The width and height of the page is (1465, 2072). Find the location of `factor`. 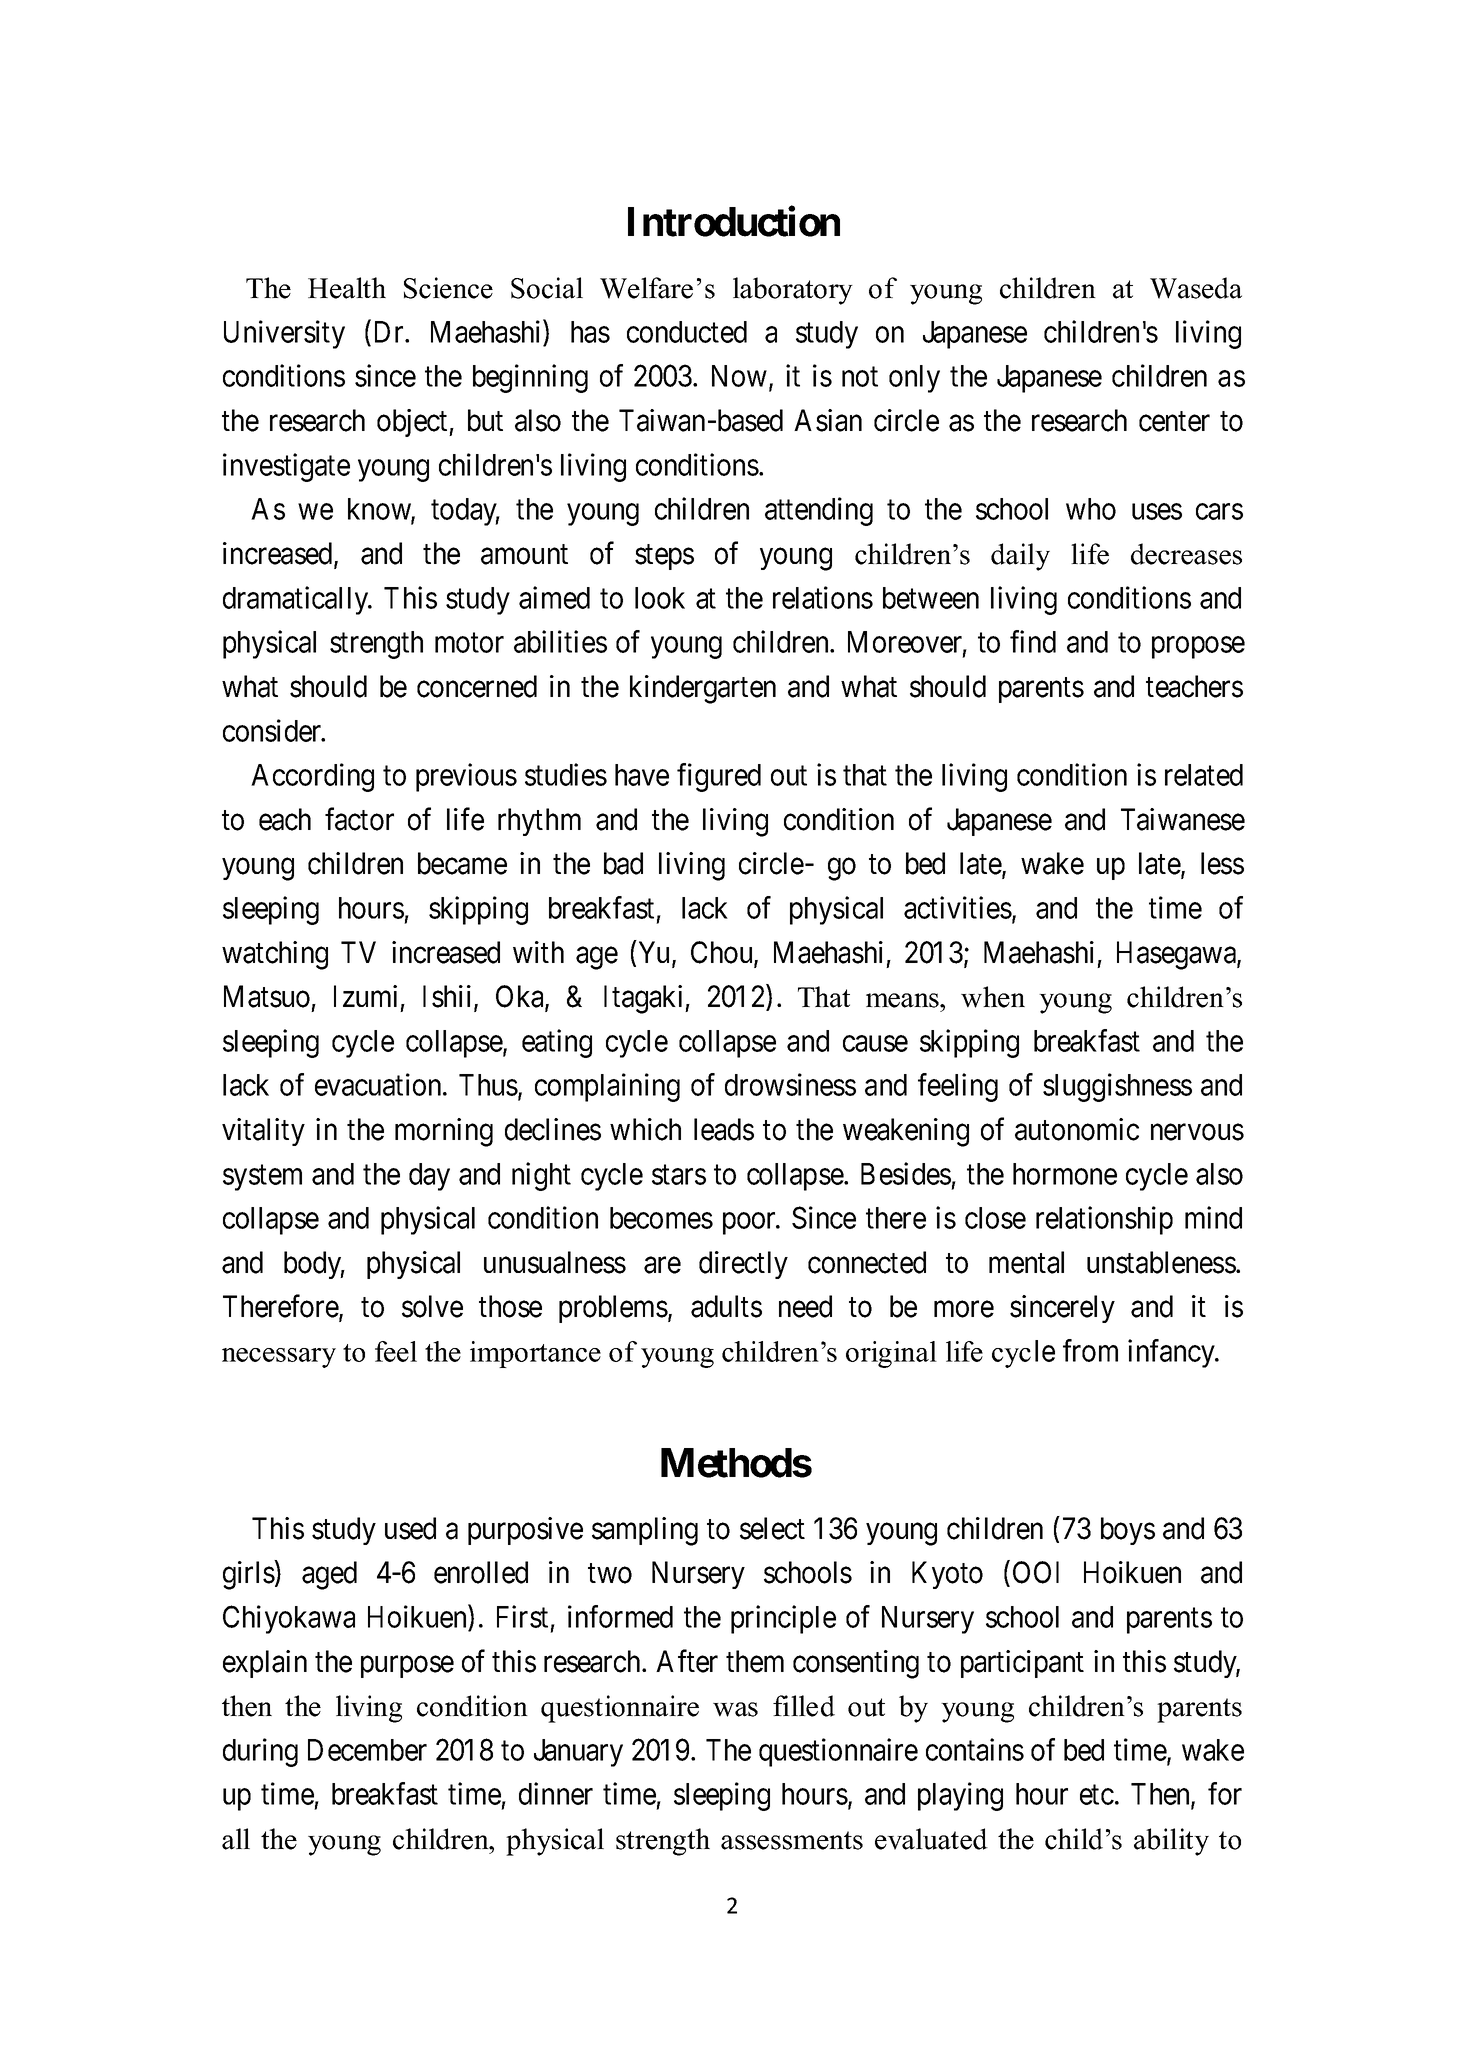

factor is located at coordinates (359, 819).
